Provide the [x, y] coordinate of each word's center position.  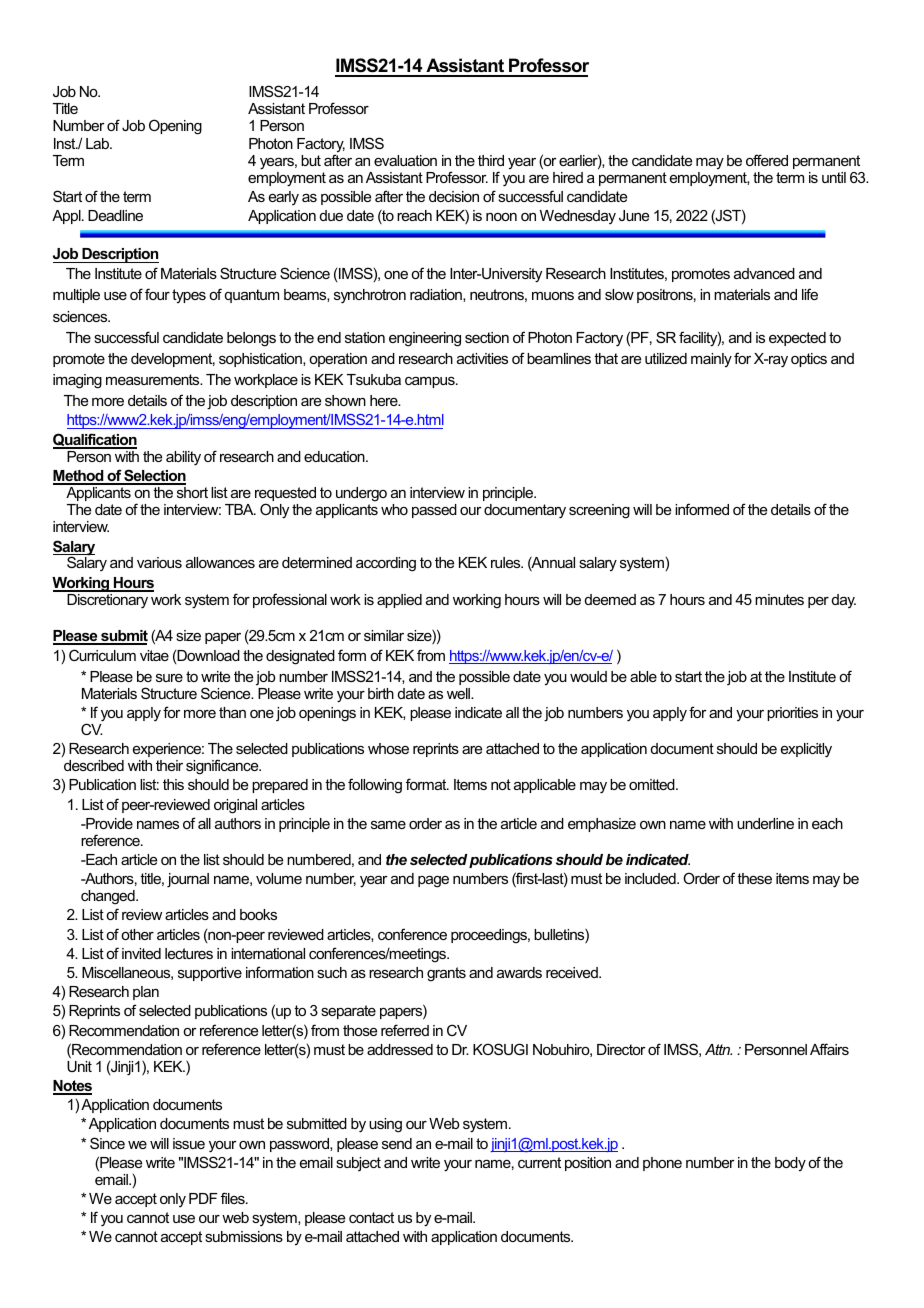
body [790, 1164]
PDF [203, 1198]
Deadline [115, 215]
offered [767, 160]
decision [454, 196]
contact [371, 1217]
